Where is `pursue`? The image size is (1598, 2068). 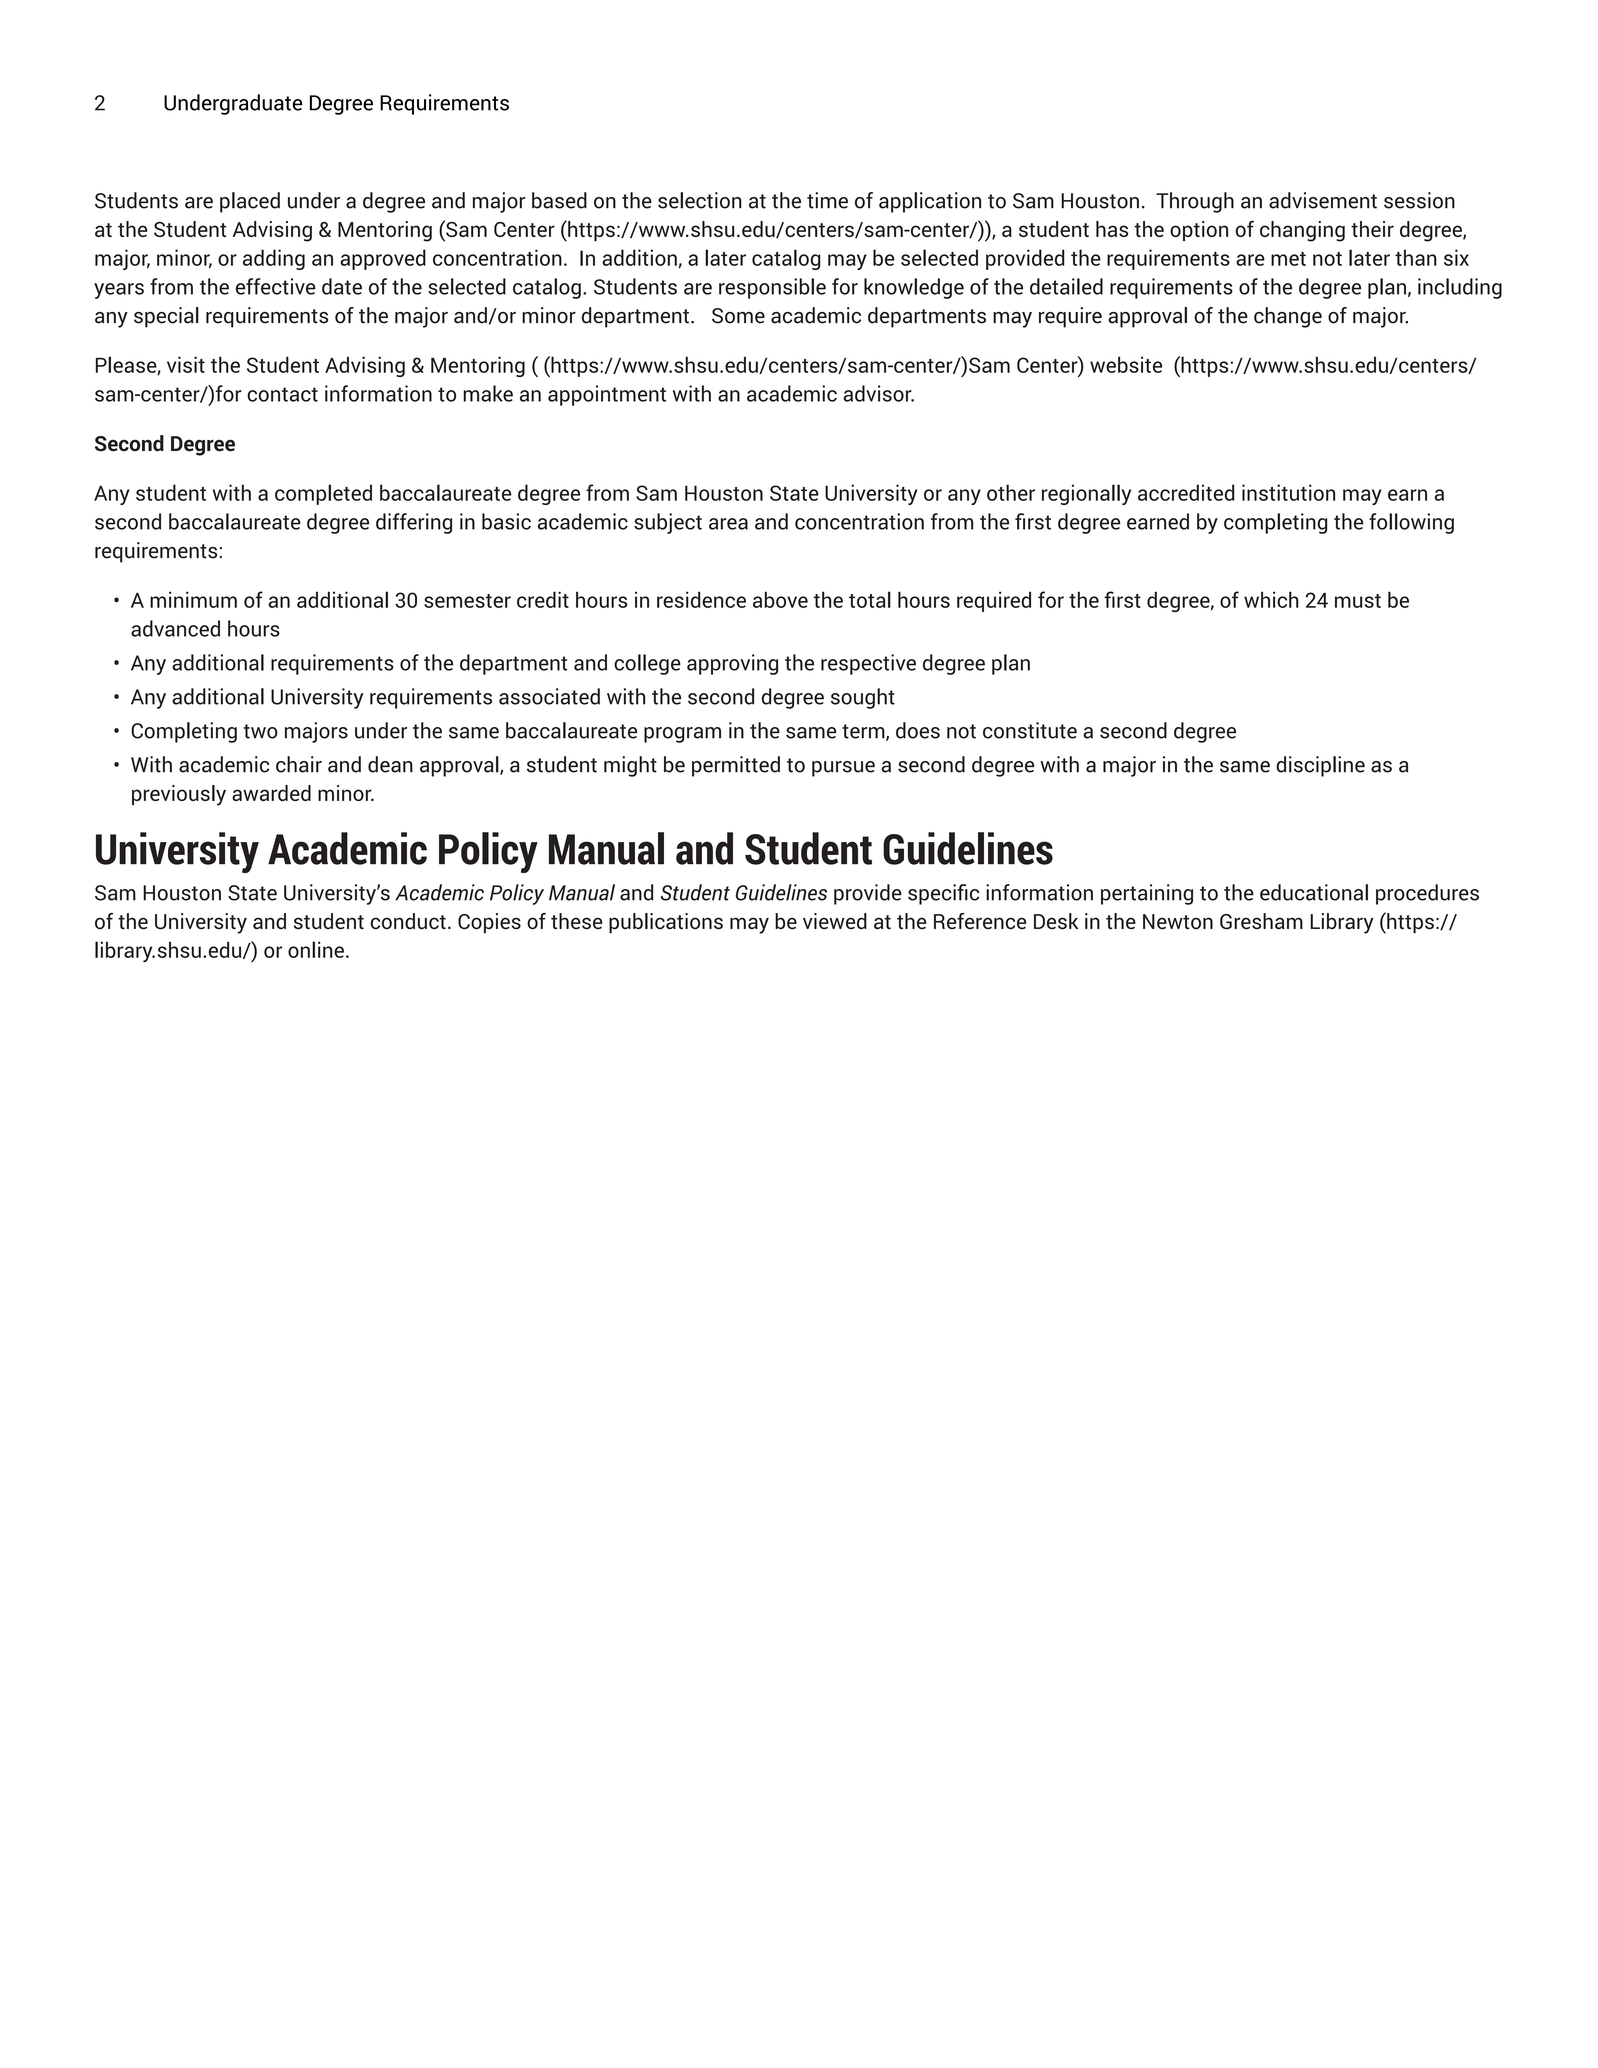
pursue is located at coordinates (843, 769).
